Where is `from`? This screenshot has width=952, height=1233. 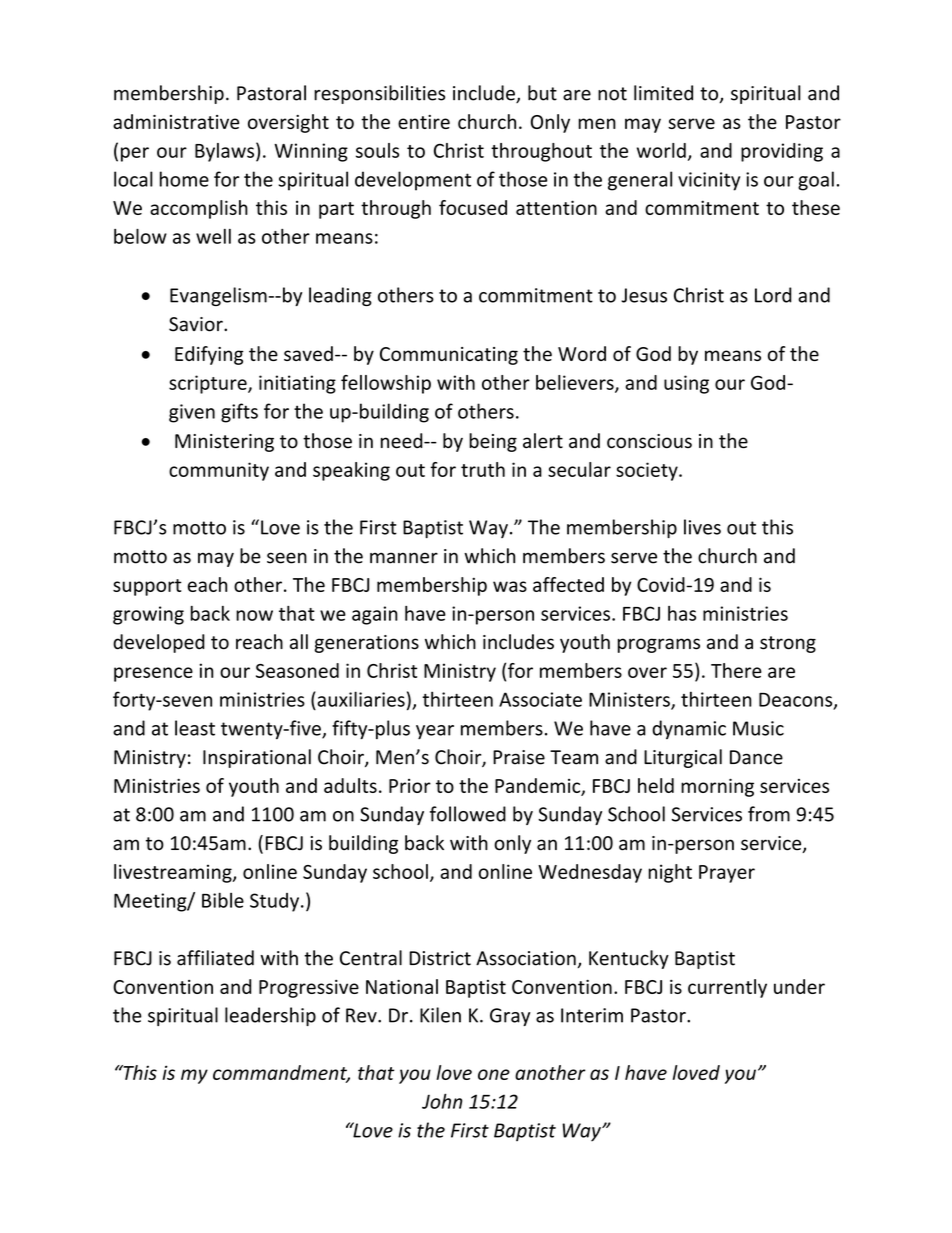
from is located at coordinates (769, 814).
